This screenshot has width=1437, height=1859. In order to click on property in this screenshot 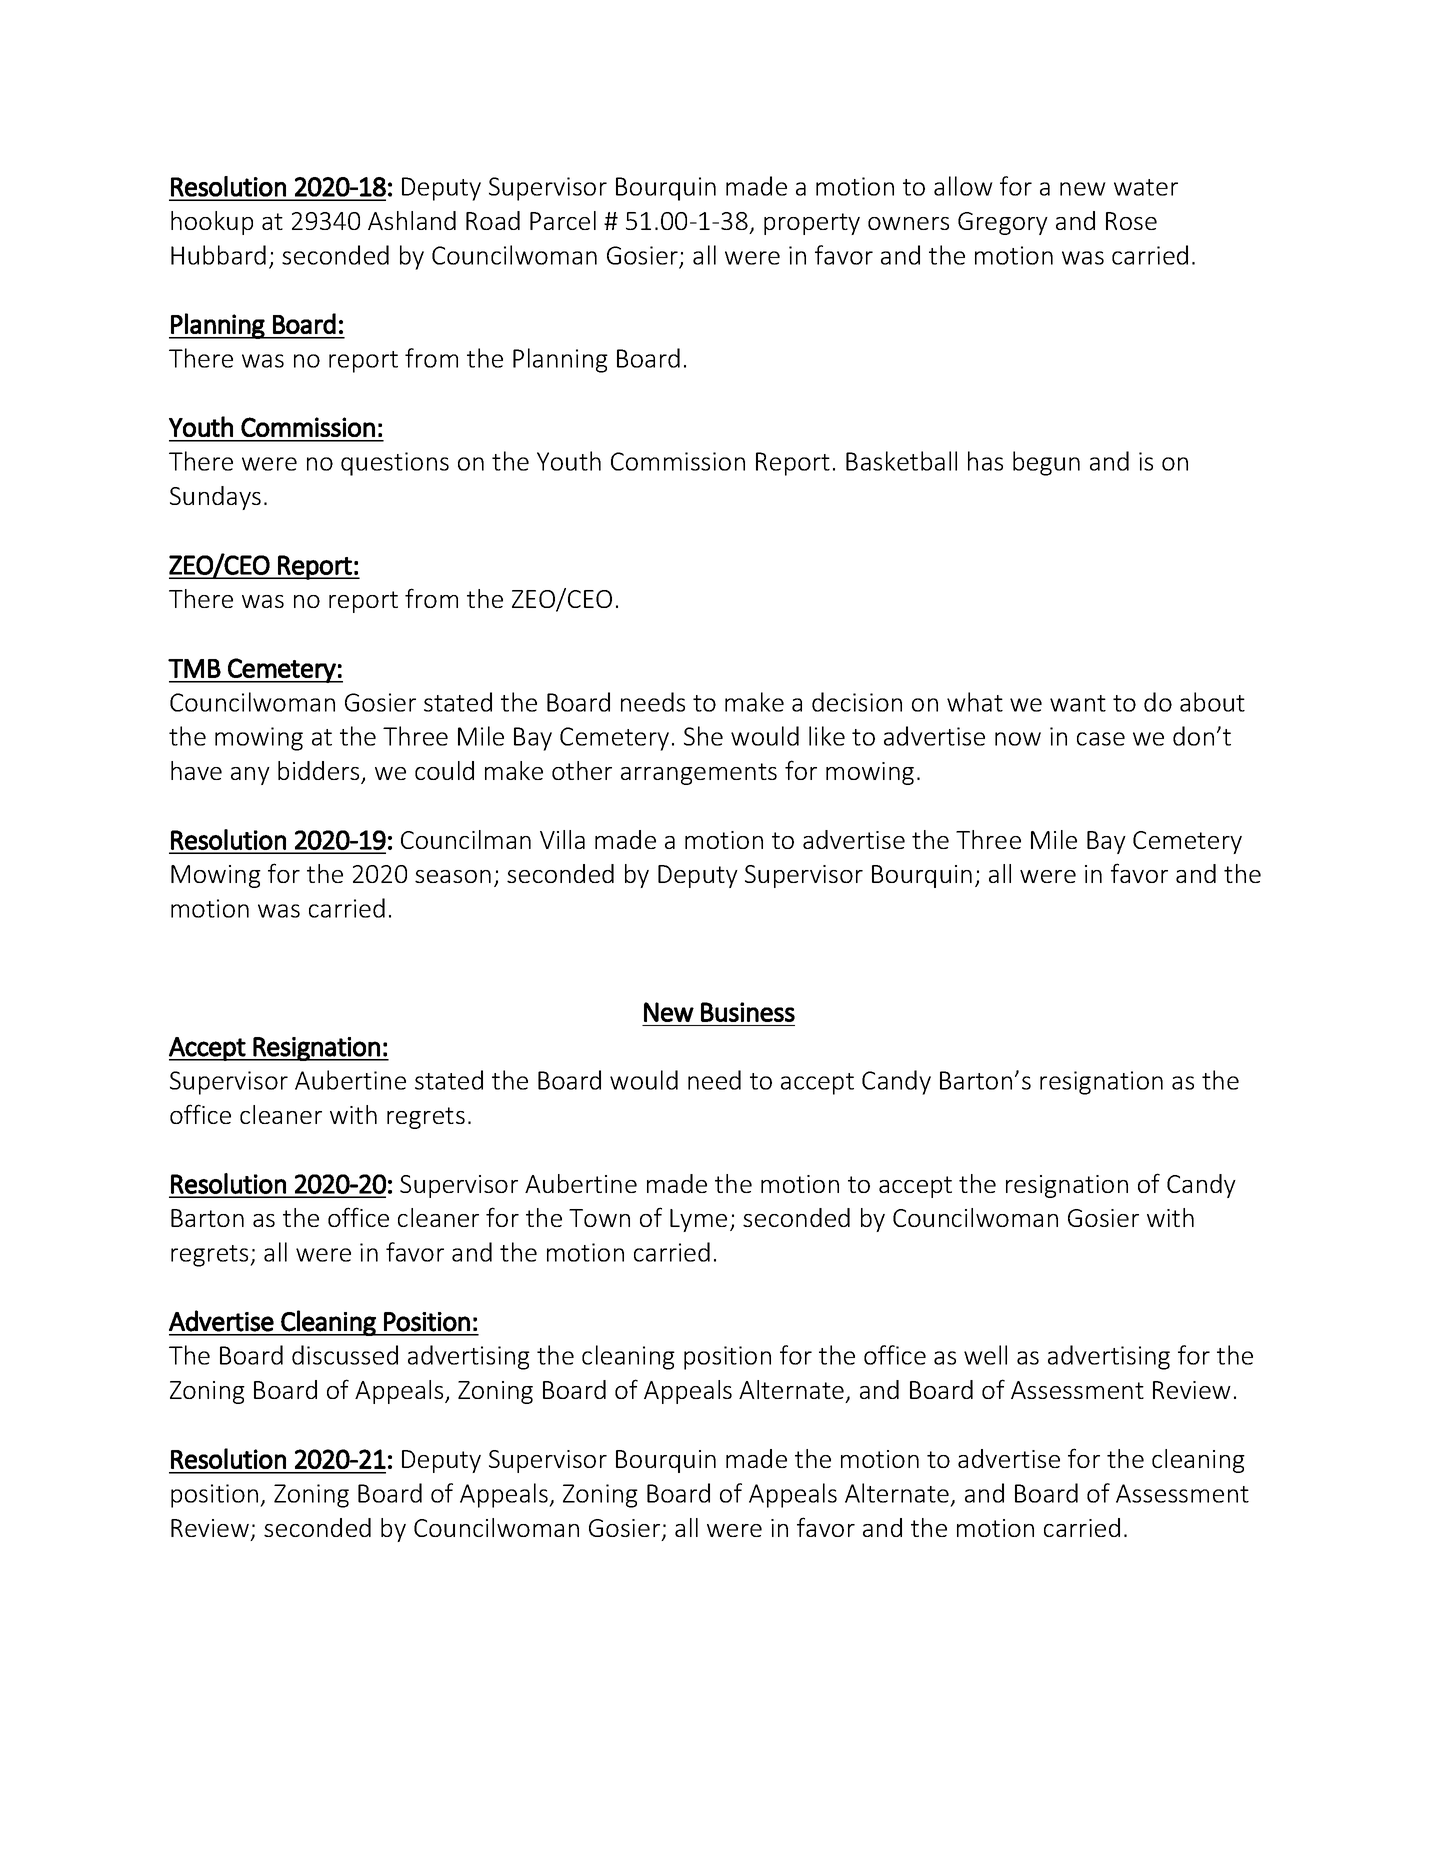, I will do `click(812, 224)`.
